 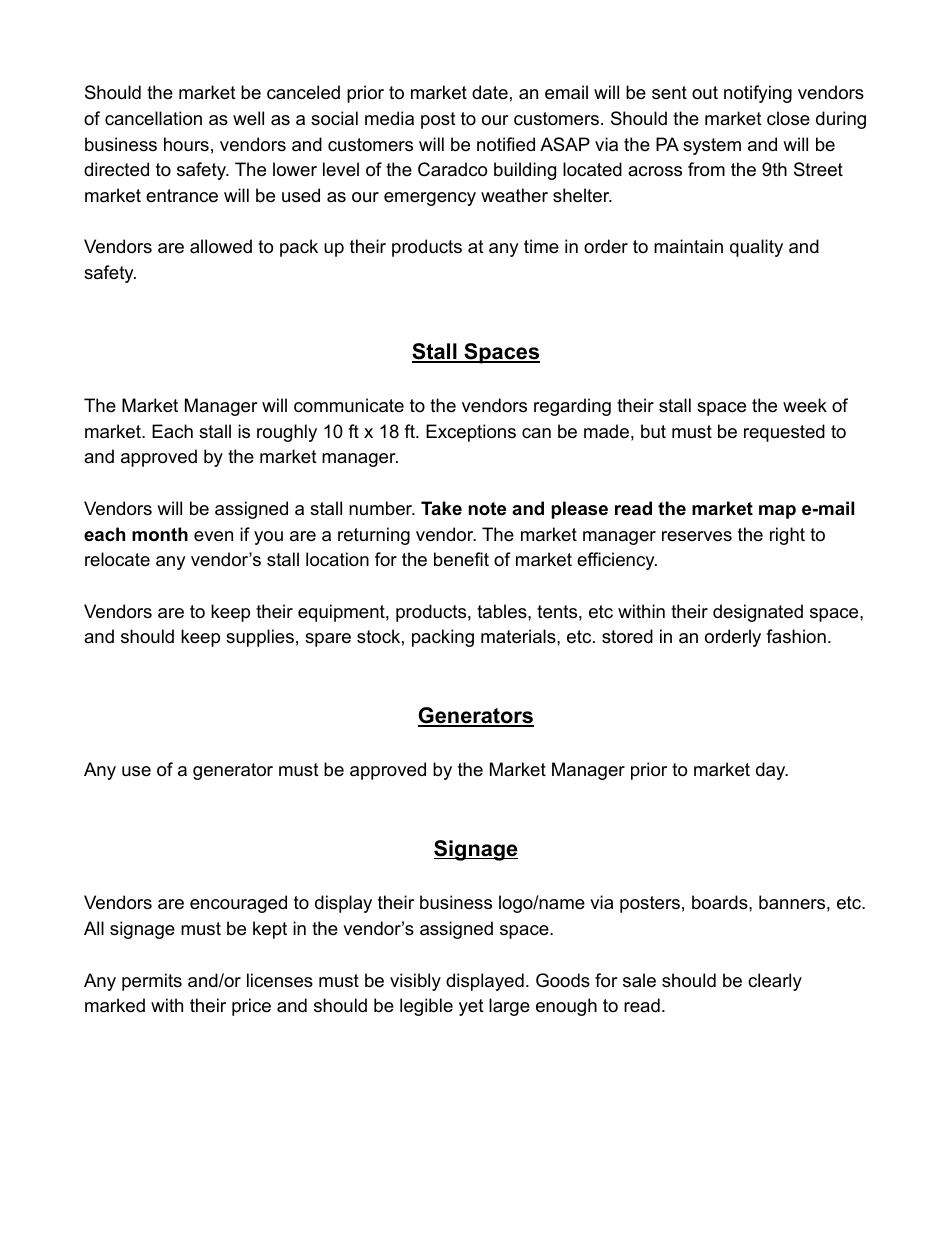 I want to click on hours, so click(x=186, y=144).
